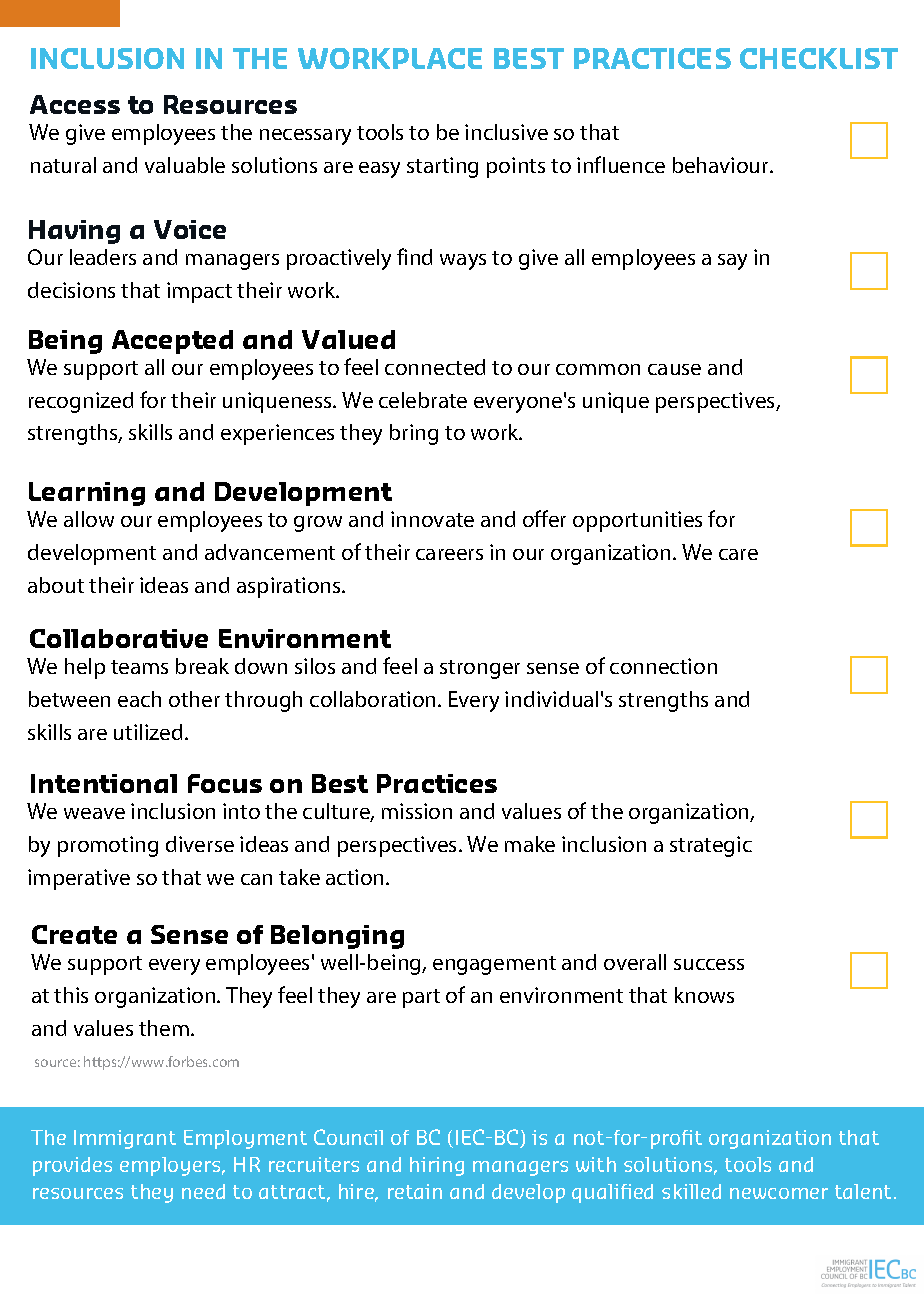 The width and height of the image is (924, 1294). What do you see at coordinates (119, 638) in the image?
I see `Collaborative` at bounding box center [119, 638].
